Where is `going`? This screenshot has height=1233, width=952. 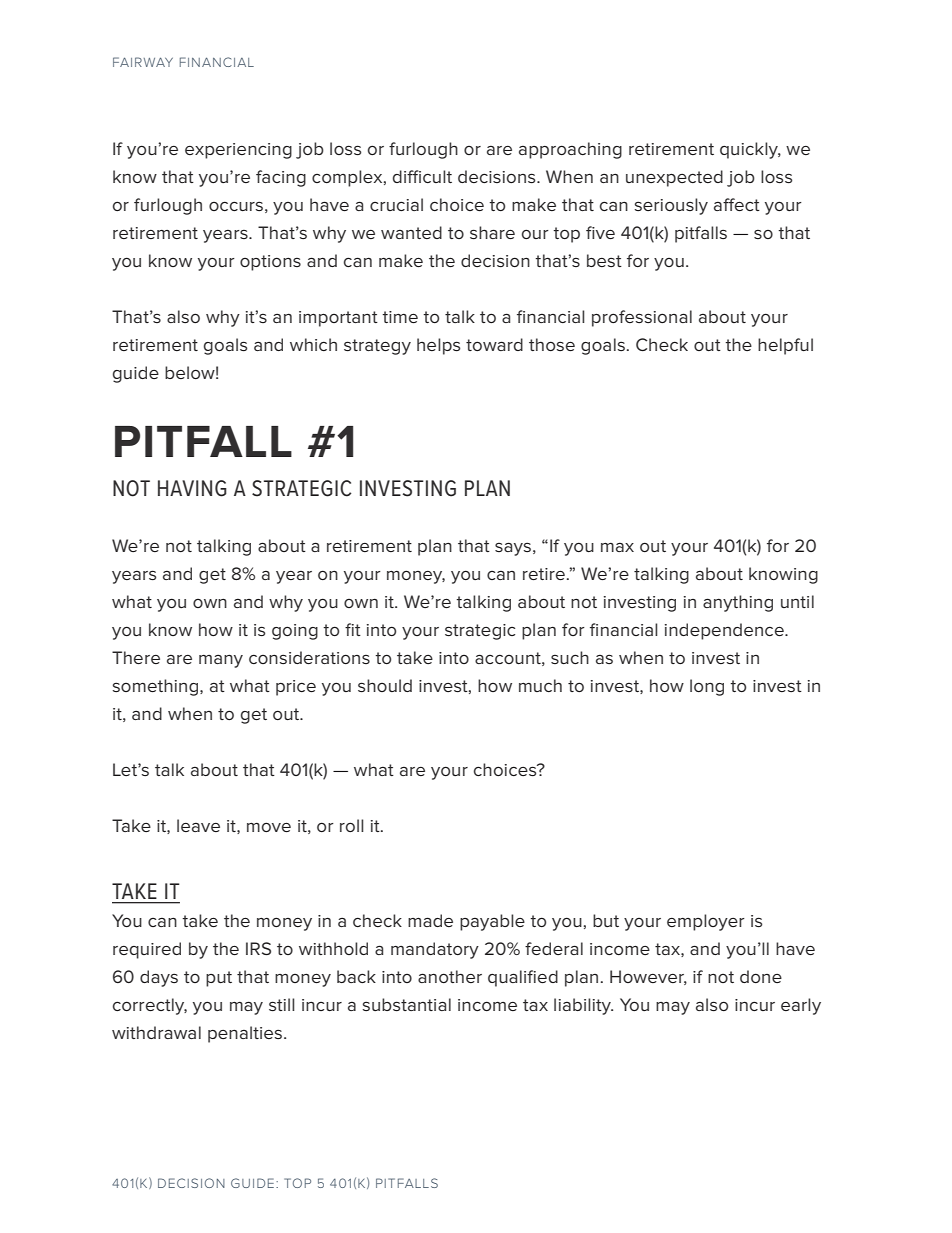
going is located at coordinates (295, 632).
